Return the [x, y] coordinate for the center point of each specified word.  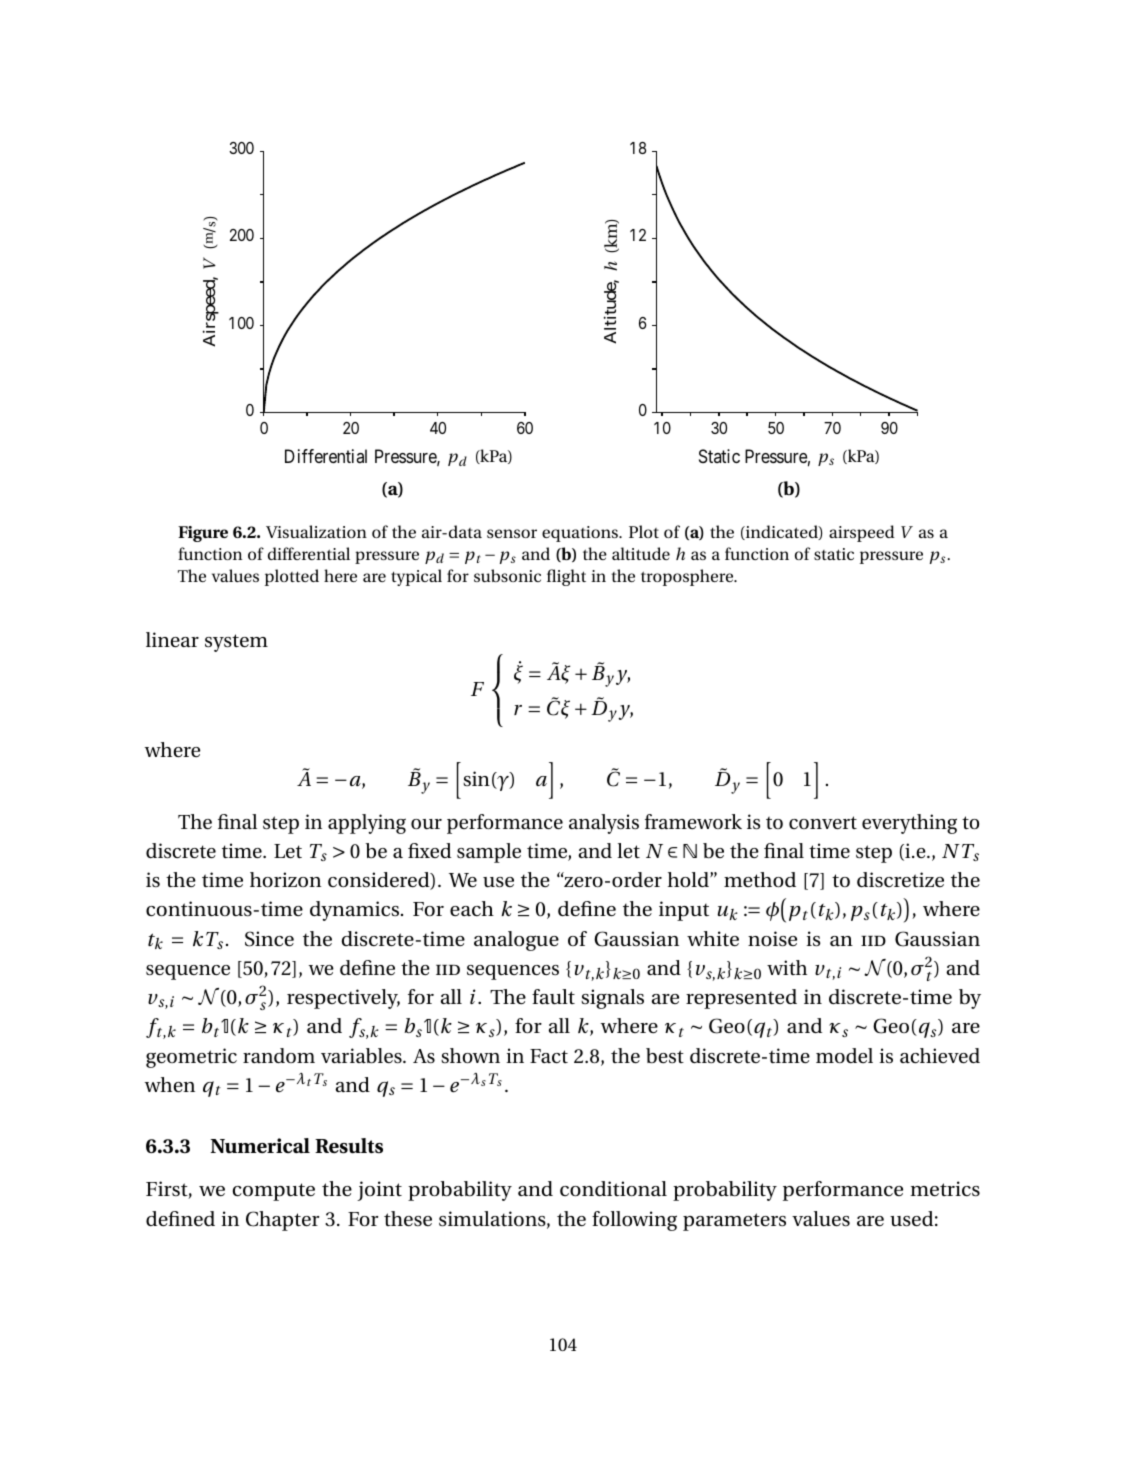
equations [581, 534]
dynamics [356, 911]
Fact [549, 1056]
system [236, 643]
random [279, 1055]
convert [823, 823]
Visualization [316, 531]
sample [489, 853]
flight [566, 577]
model [844, 1055]
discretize [900, 879]
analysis [604, 824]
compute [274, 1192]
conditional [613, 1189]
